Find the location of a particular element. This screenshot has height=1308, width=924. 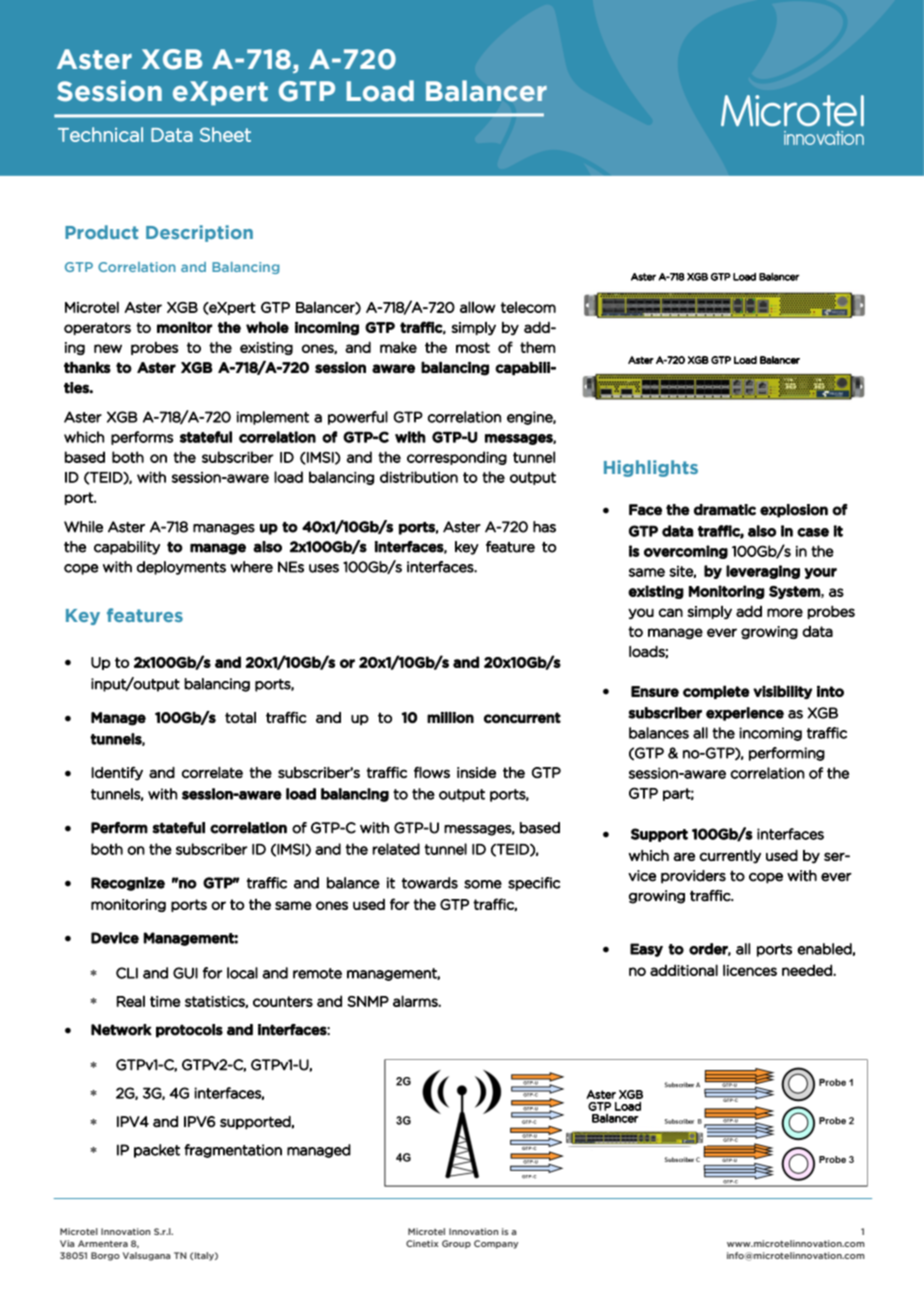

total is located at coordinates (240, 717).
